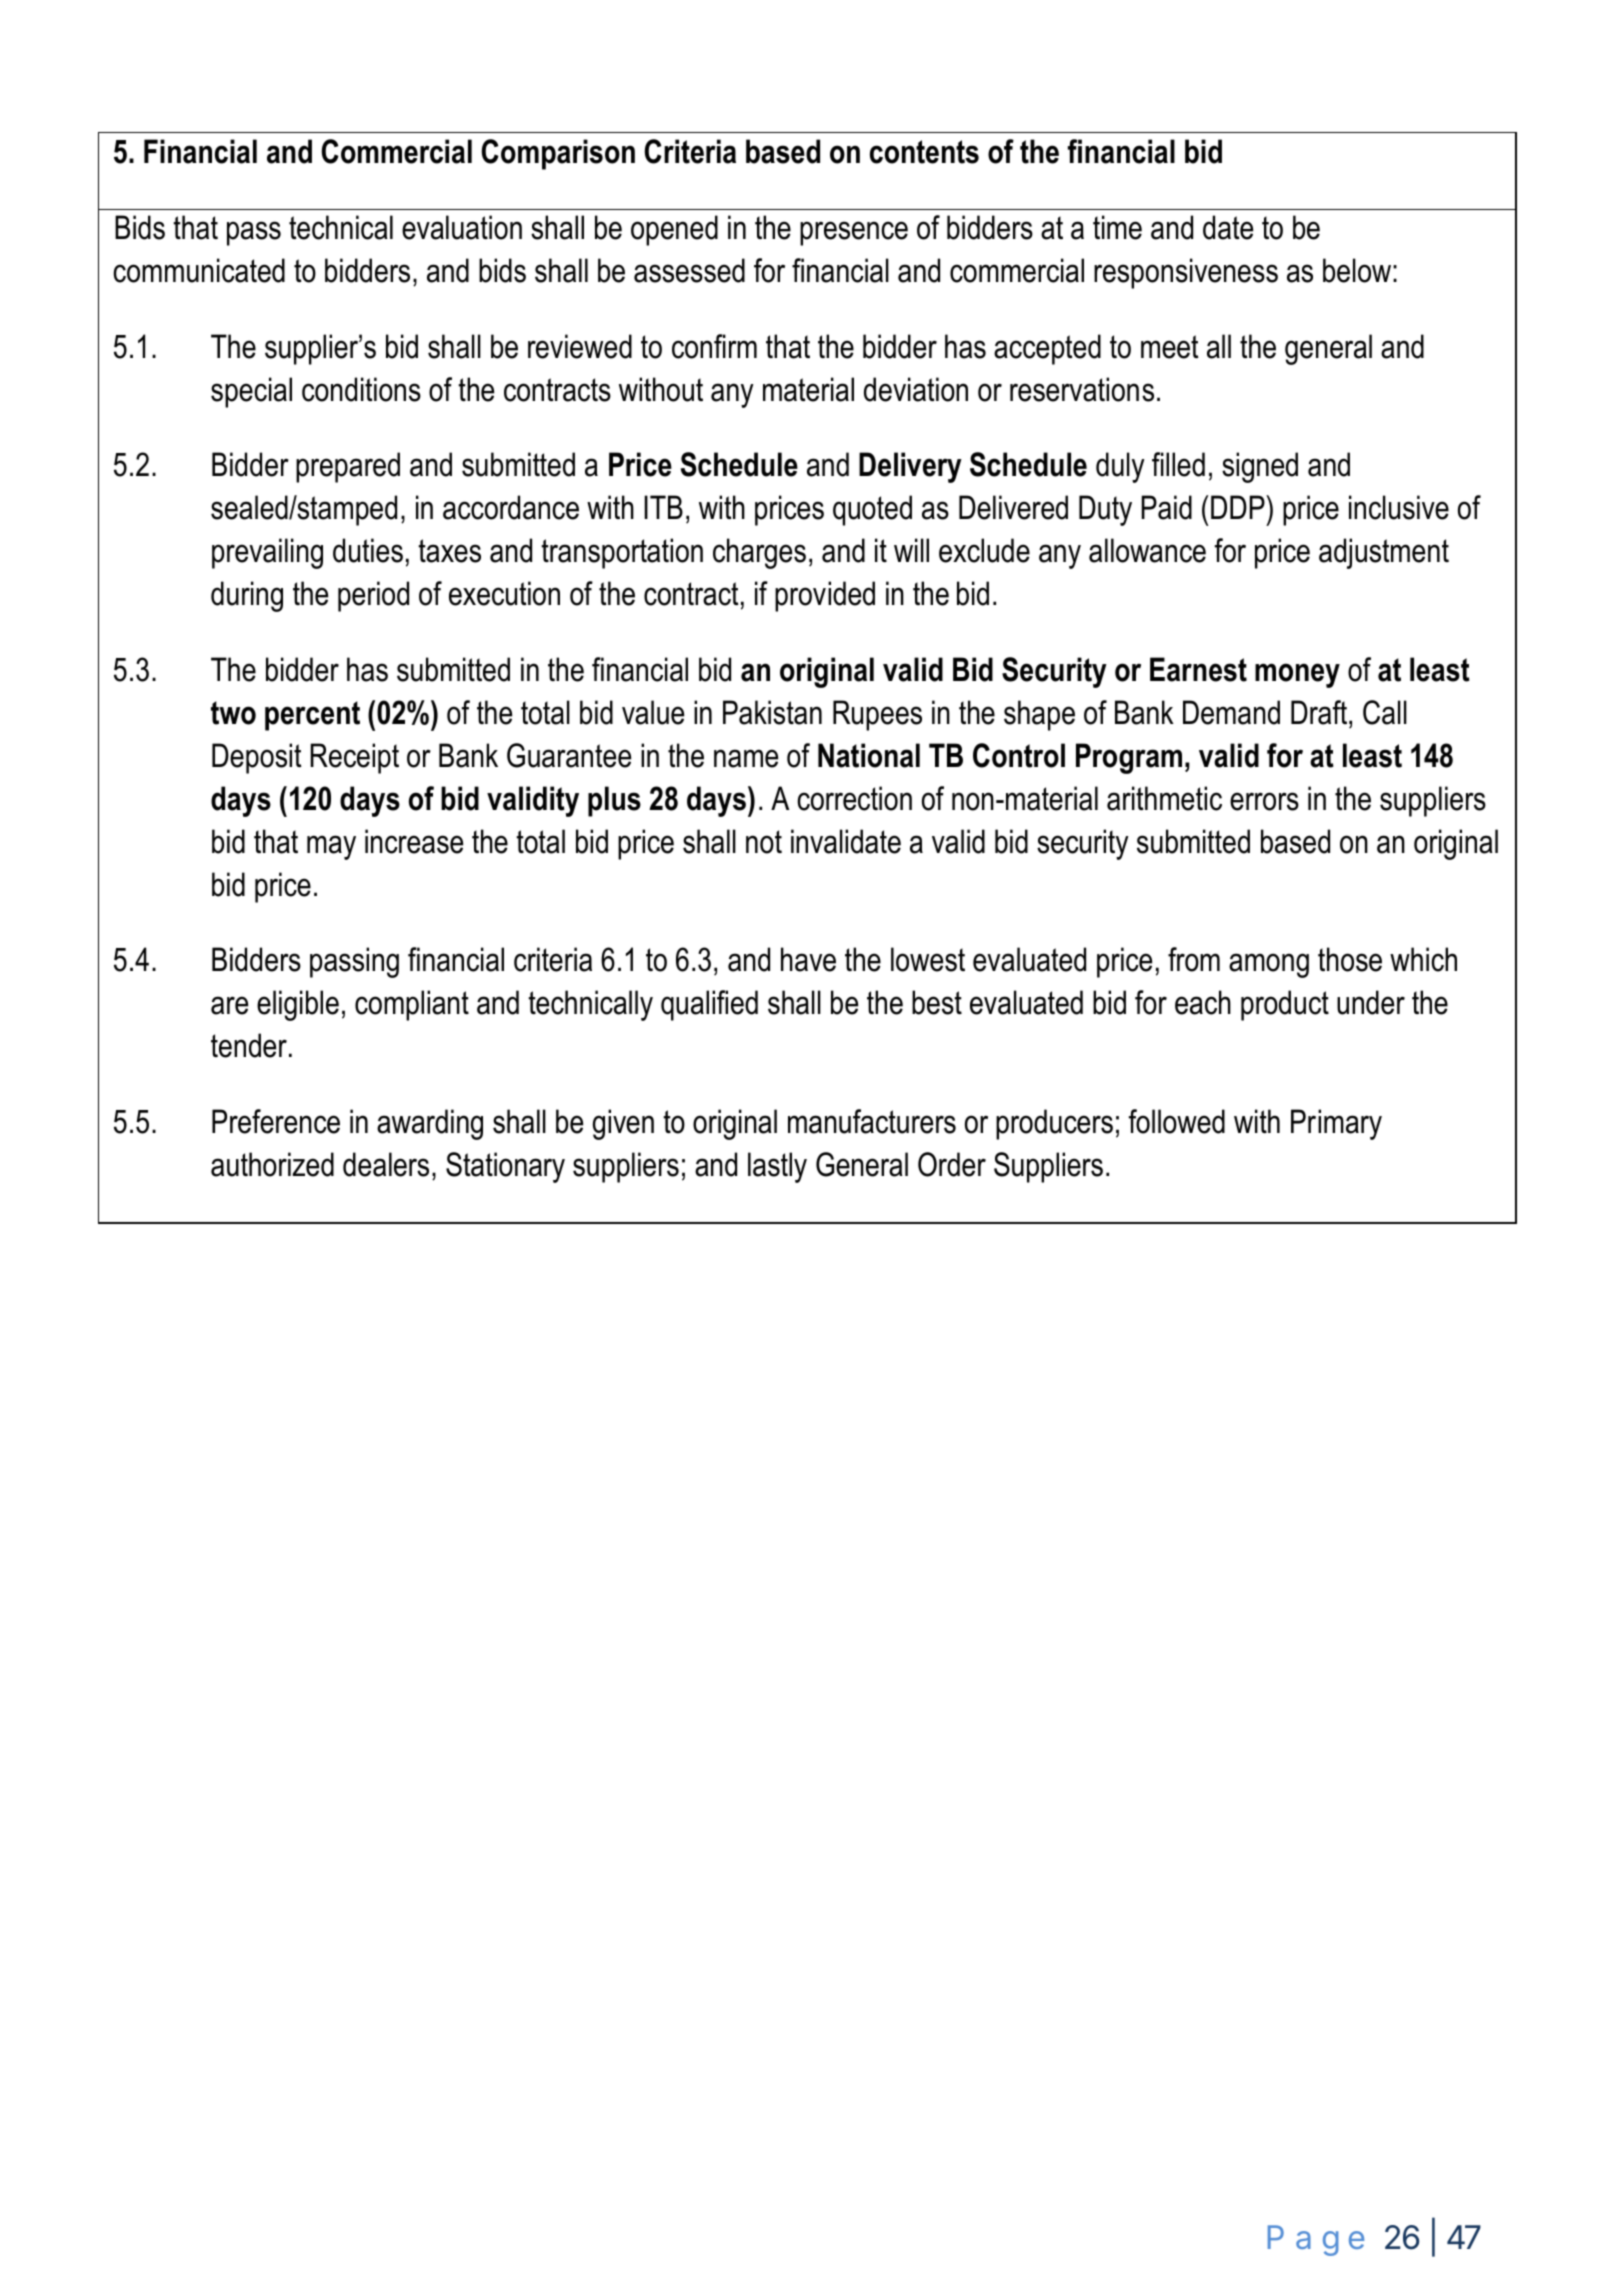 The image size is (1614, 2285). Describe the element at coordinates (386, 1164) in the screenshot. I see `dealers` at that location.
